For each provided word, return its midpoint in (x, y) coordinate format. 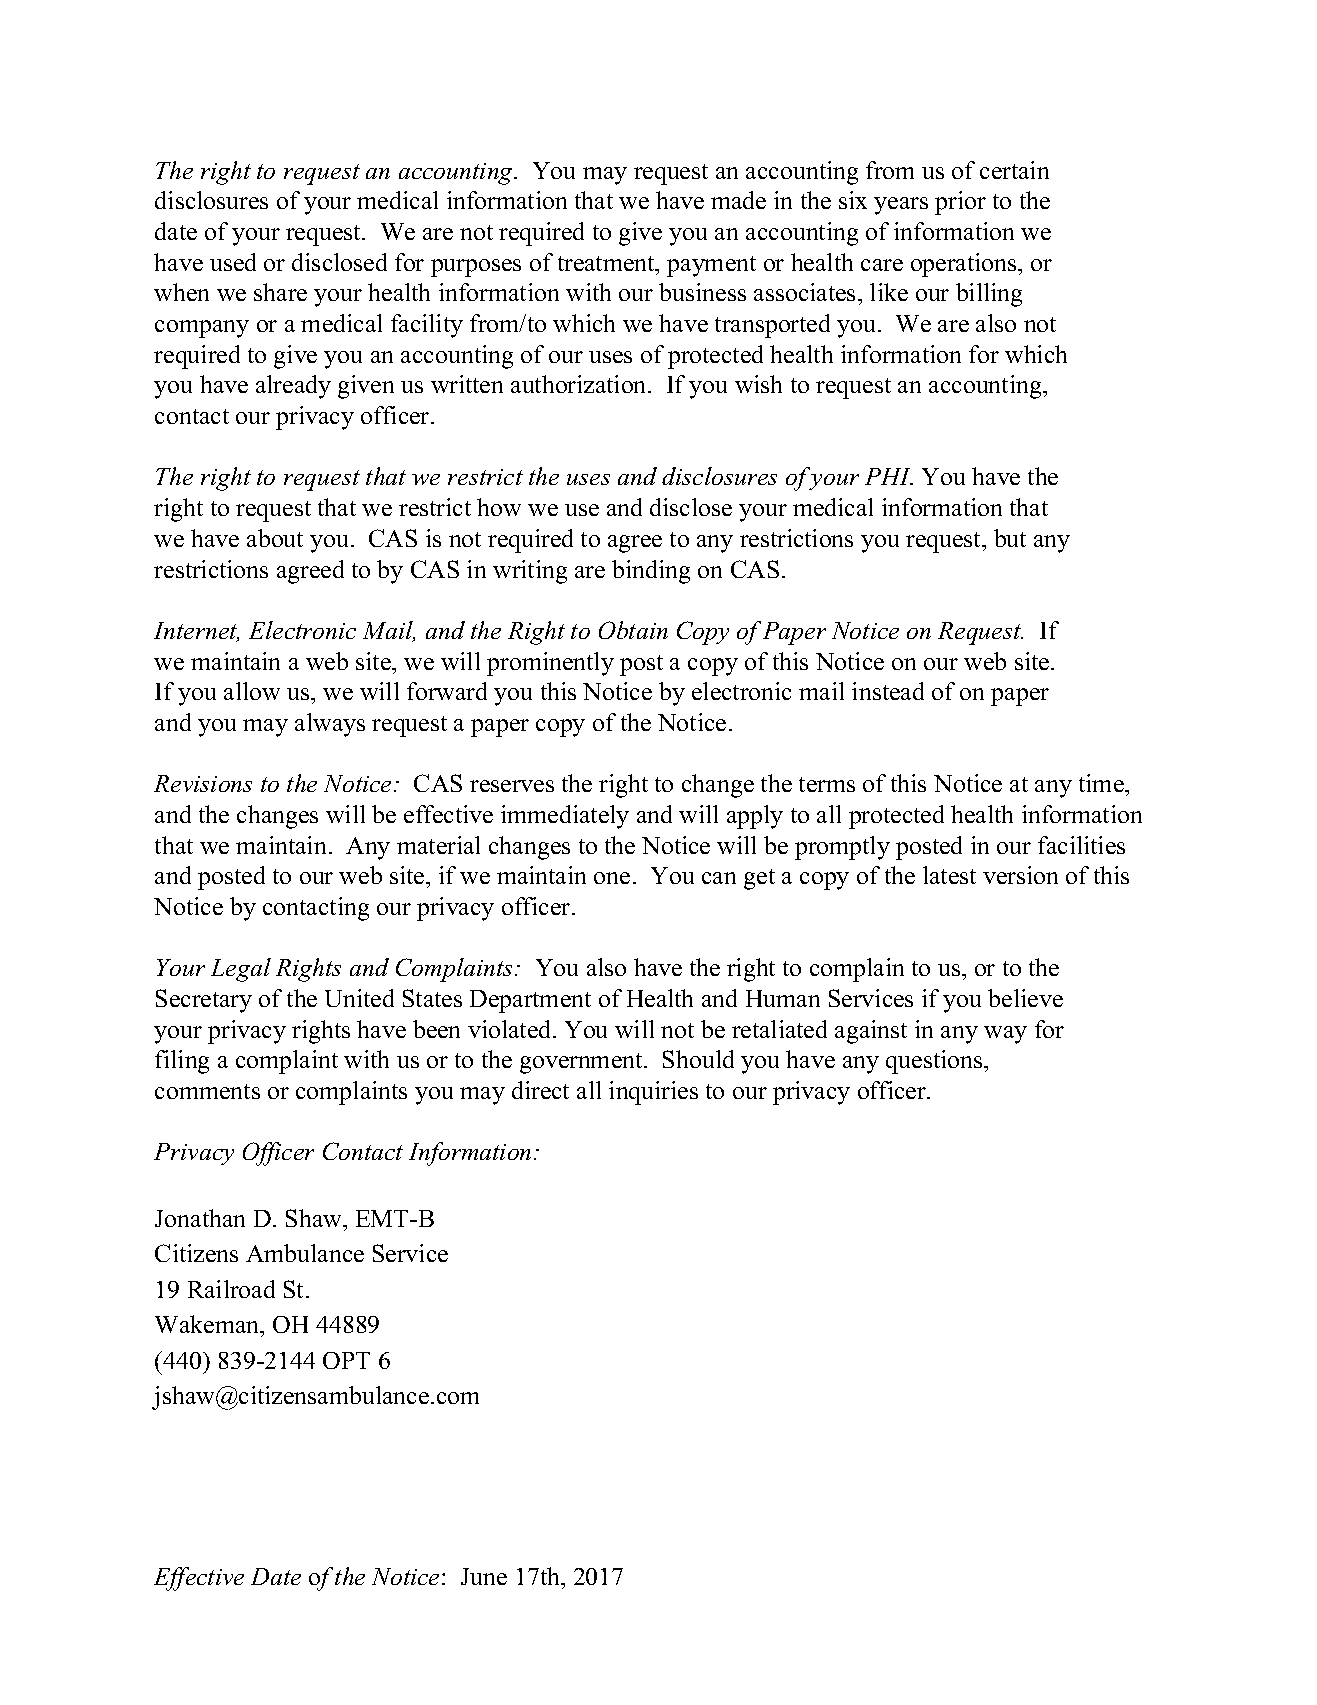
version (1020, 875)
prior (960, 203)
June (484, 1576)
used (233, 262)
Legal (241, 970)
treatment (607, 263)
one (612, 878)
